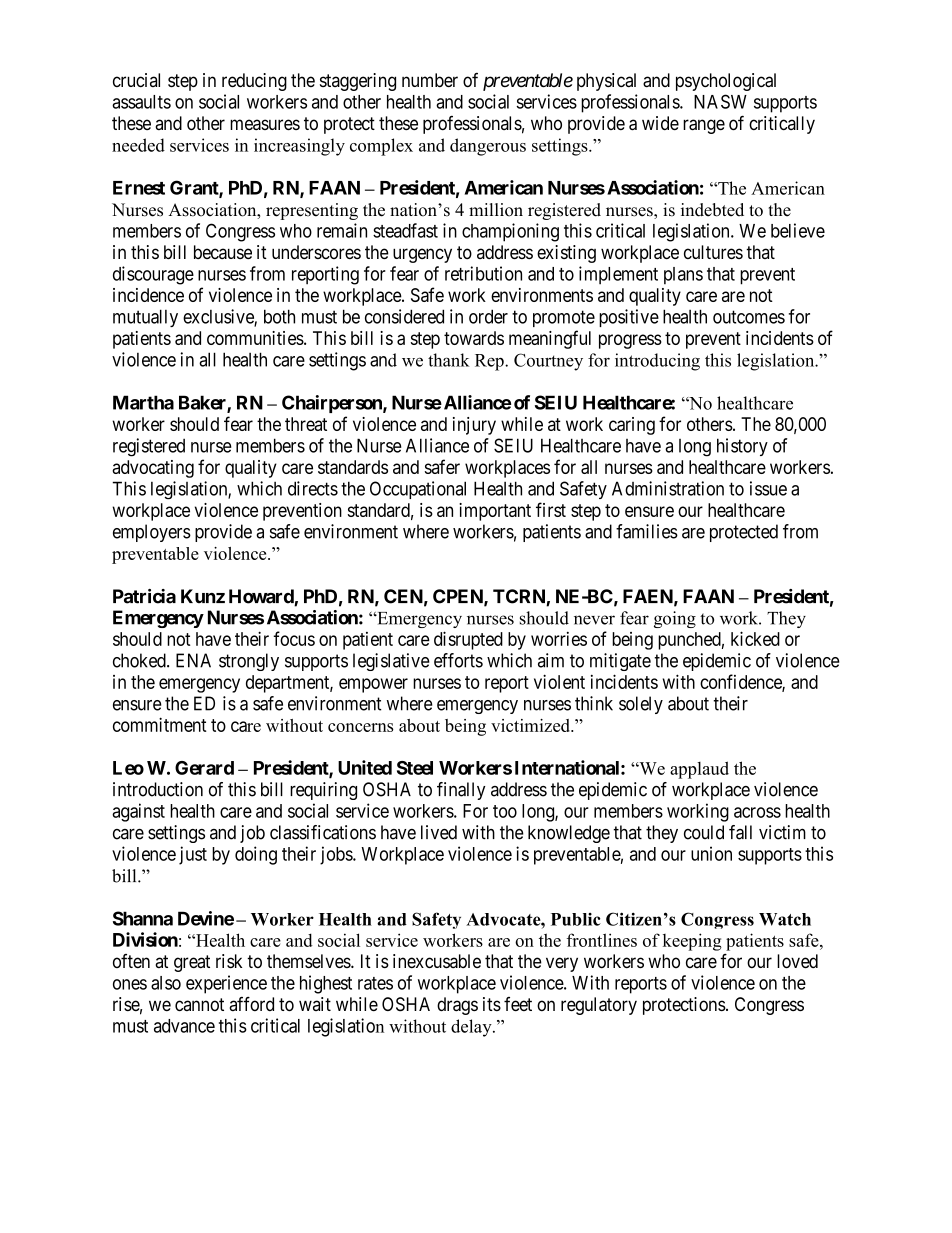  What do you see at coordinates (699, 770) in the image?
I see `applaud` at bounding box center [699, 770].
